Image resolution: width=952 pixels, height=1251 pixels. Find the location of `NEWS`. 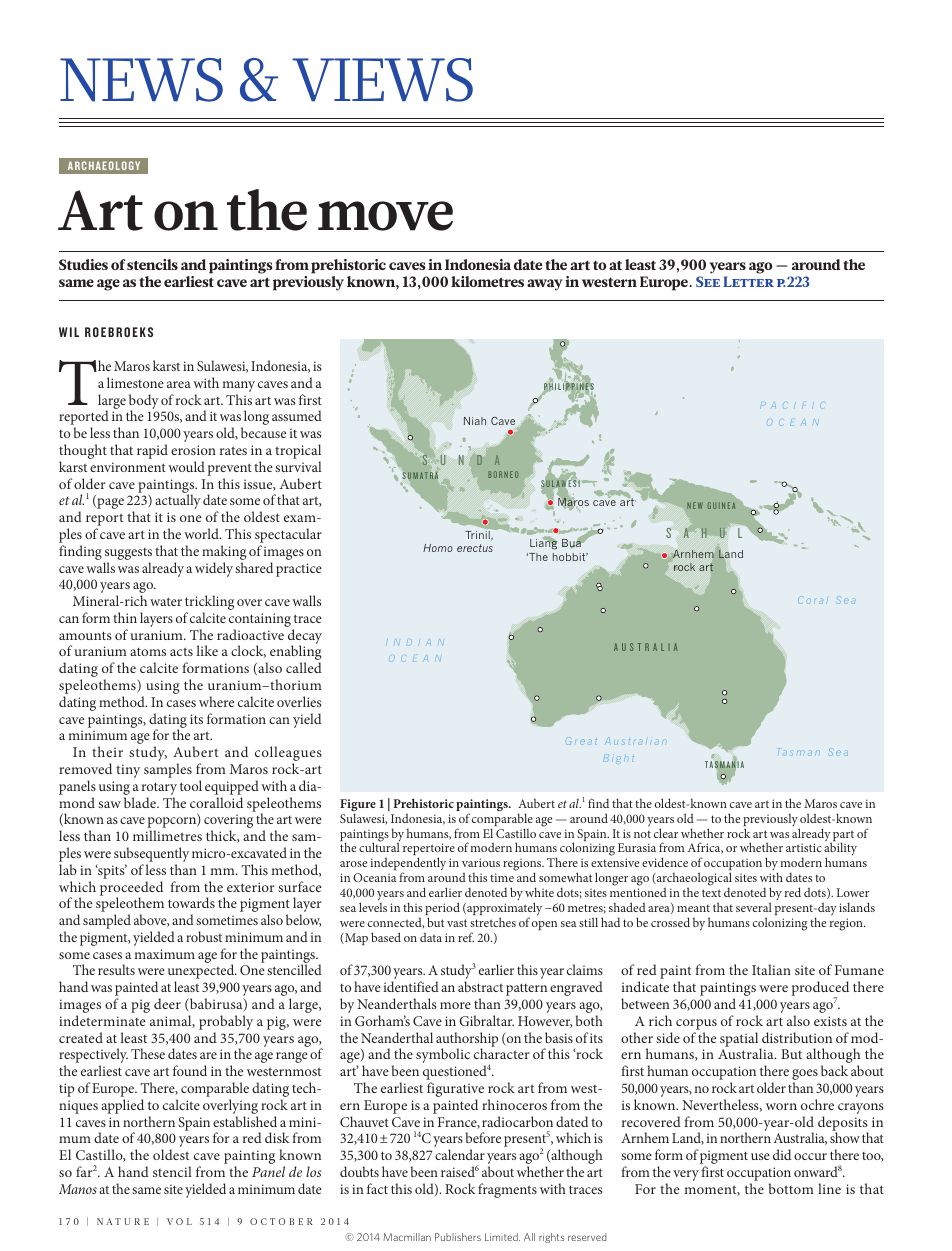

NEWS is located at coordinates (141, 80).
